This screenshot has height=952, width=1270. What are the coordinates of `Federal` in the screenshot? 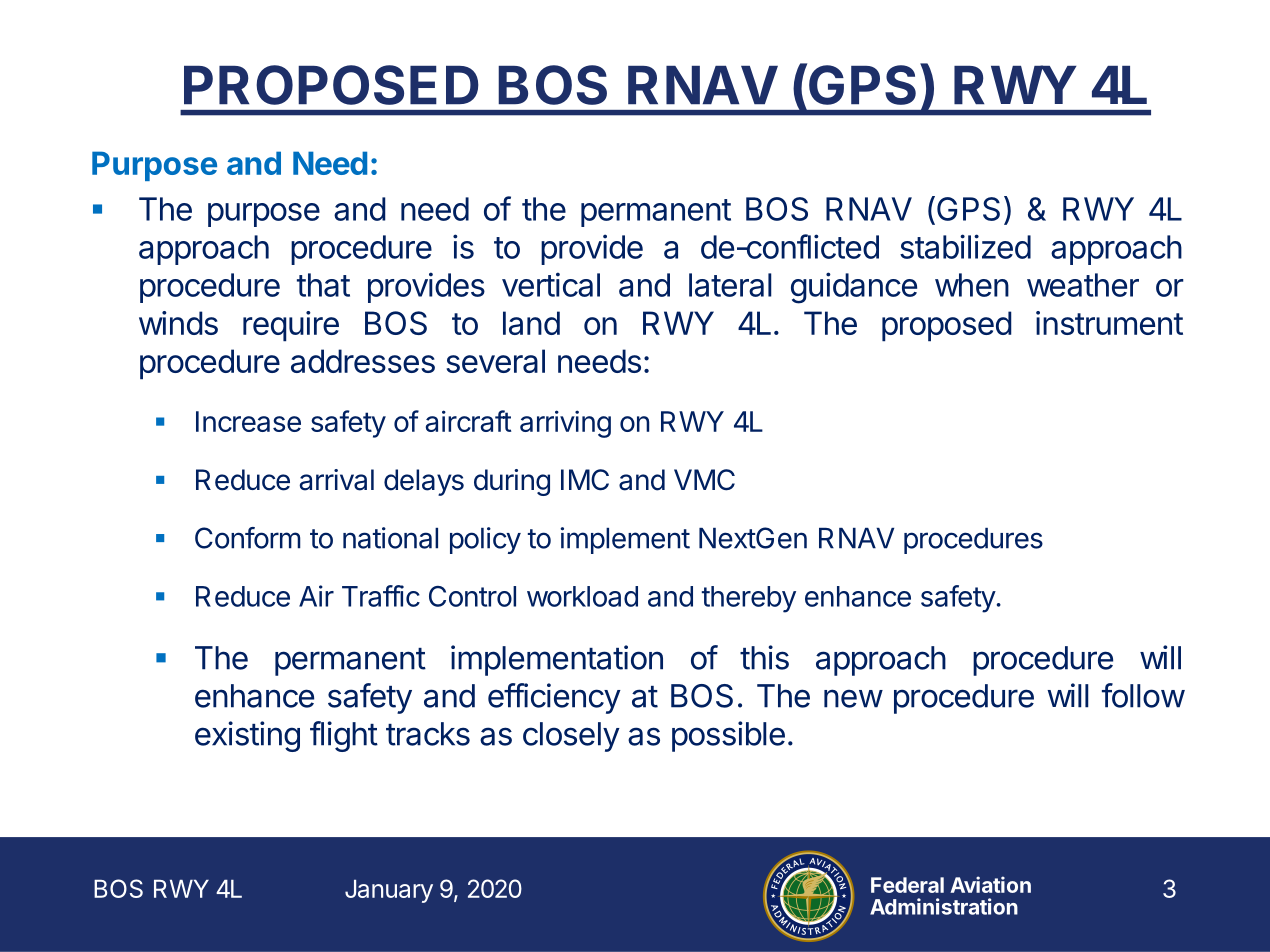 It's located at (907, 885).
